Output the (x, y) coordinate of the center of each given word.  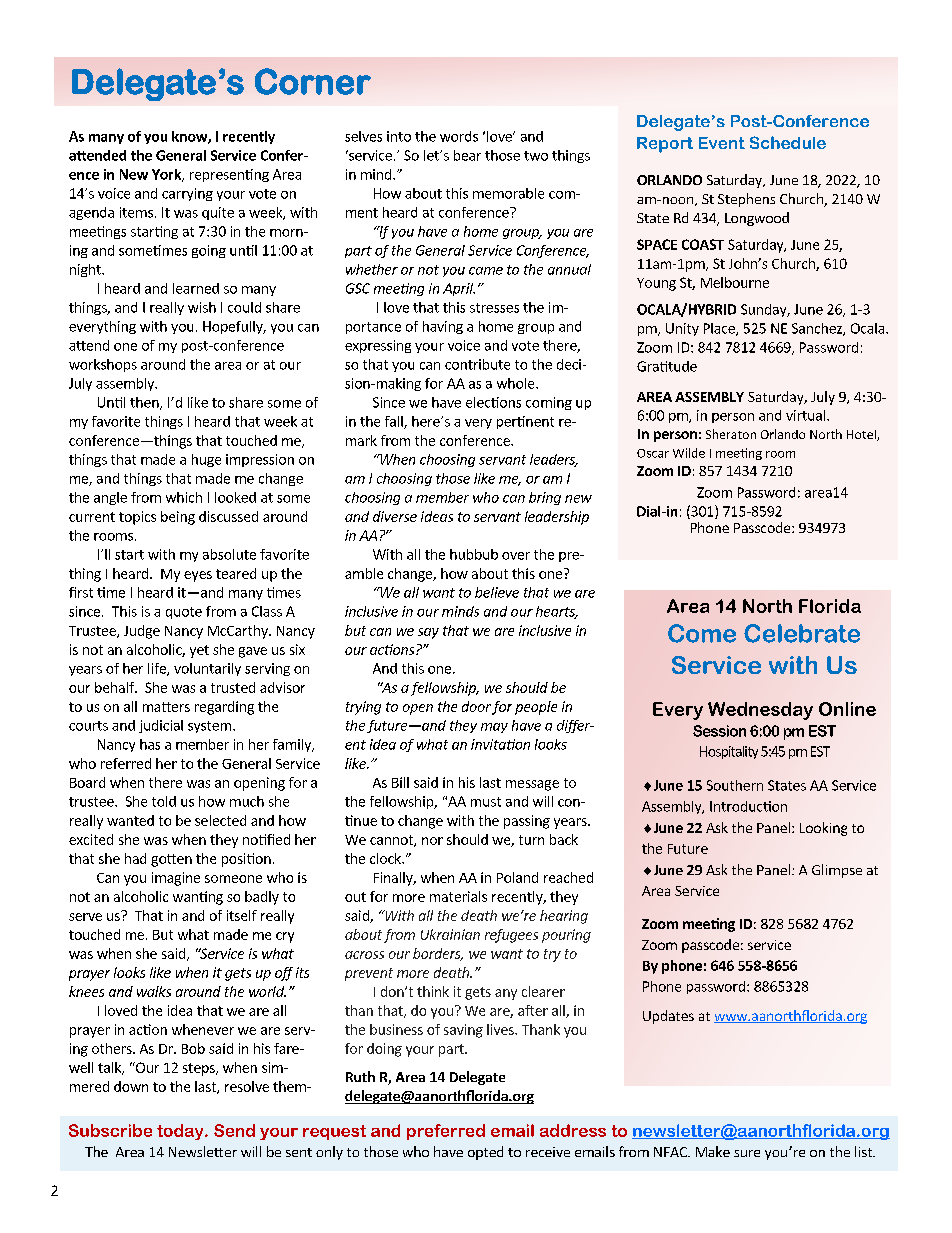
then (145, 403)
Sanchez (818, 329)
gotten (171, 860)
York (167, 175)
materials (458, 896)
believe (497, 592)
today (181, 1132)
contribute (477, 364)
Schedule (788, 142)
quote (184, 613)
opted (485, 1153)
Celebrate (802, 633)
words (459, 136)
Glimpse (837, 871)
